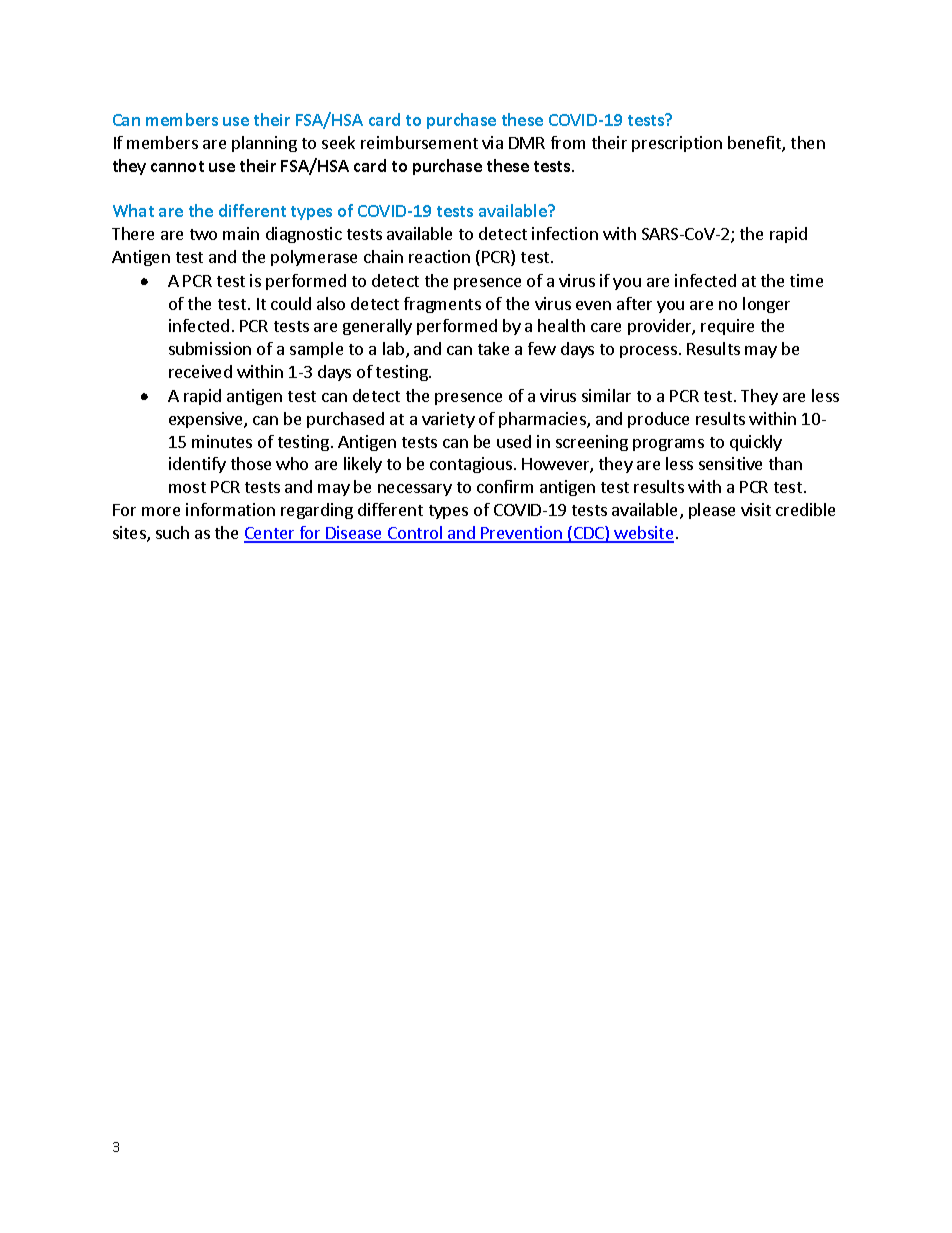 This page has width=952, height=1233. What do you see at coordinates (177, 166) in the page?
I see `cannot` at bounding box center [177, 166].
